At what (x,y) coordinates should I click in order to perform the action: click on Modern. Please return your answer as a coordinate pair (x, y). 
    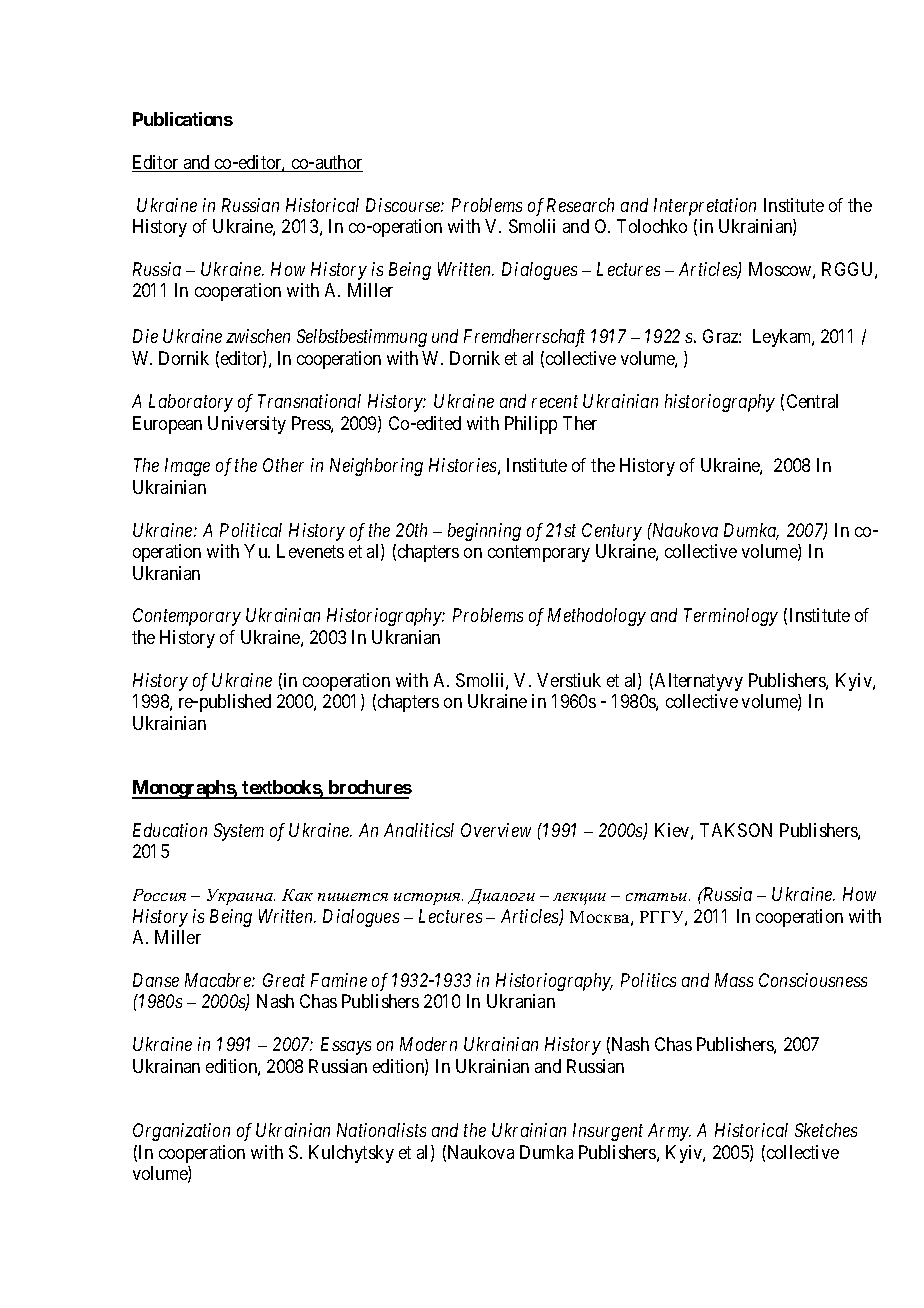
    Looking at the image, I should click on (428, 1044).
